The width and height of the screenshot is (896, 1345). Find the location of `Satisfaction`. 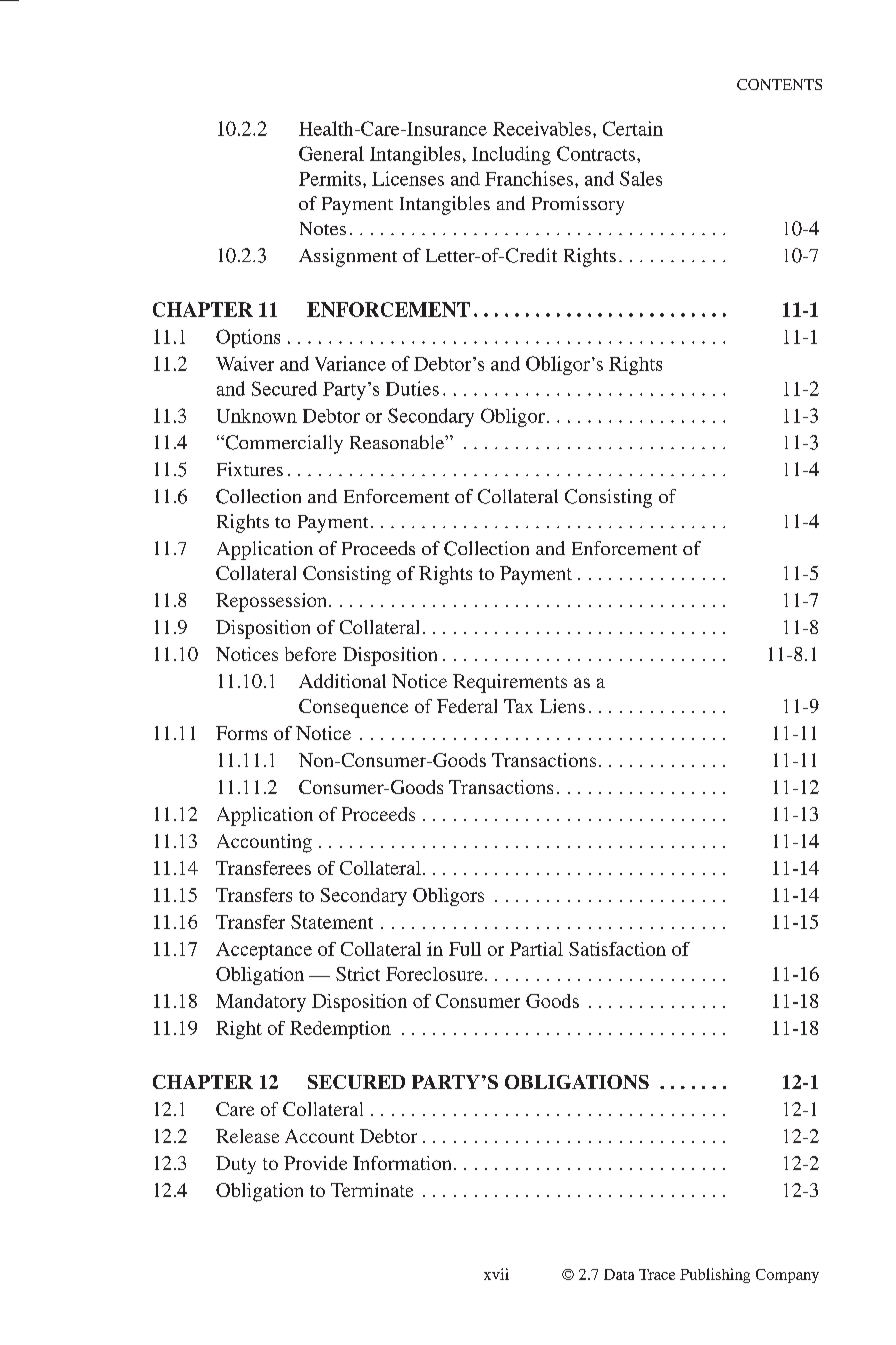

Satisfaction is located at coordinates (617, 949).
